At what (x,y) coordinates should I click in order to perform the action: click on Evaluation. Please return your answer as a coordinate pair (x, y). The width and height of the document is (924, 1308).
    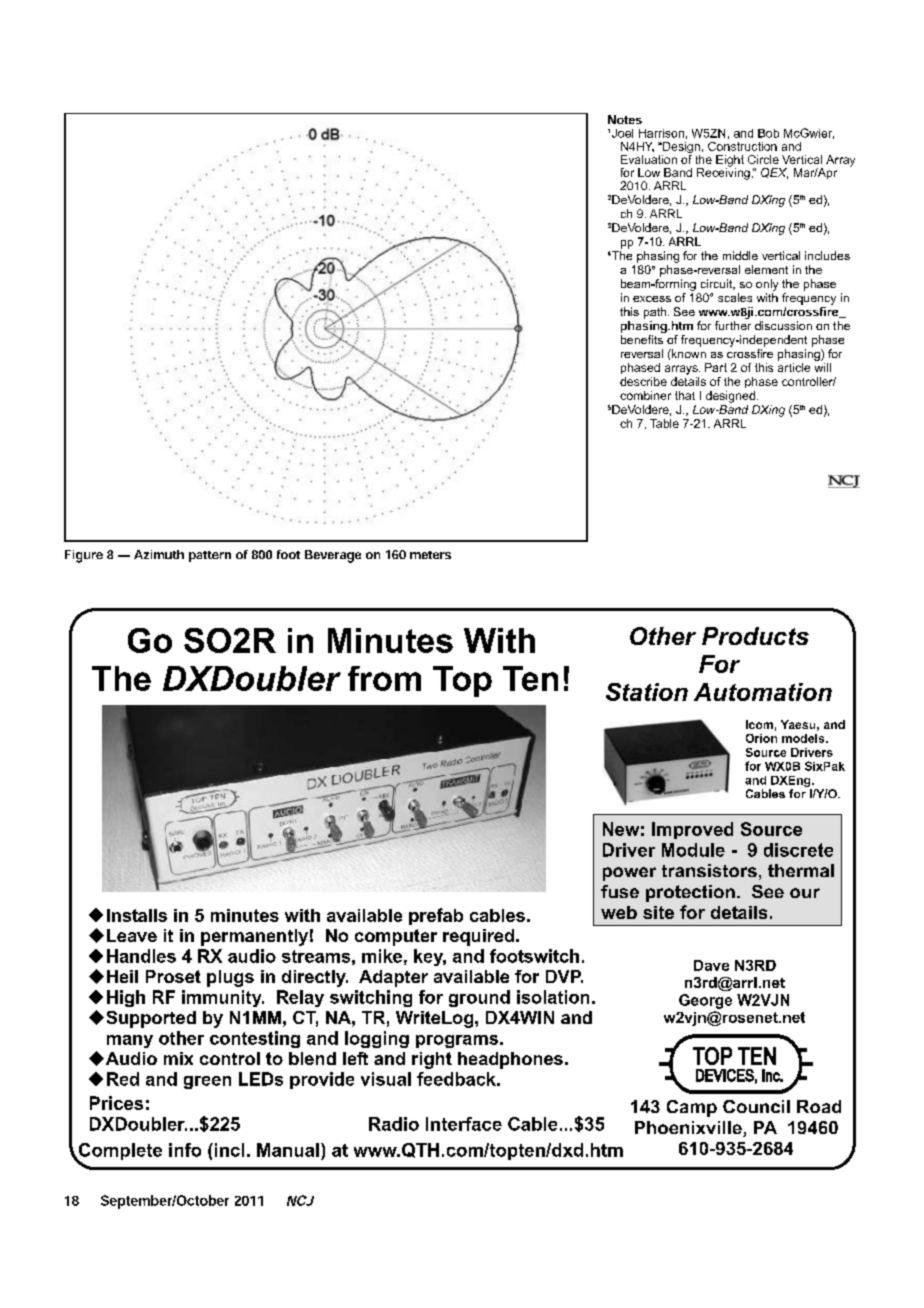
    Looking at the image, I should click on (649, 159).
